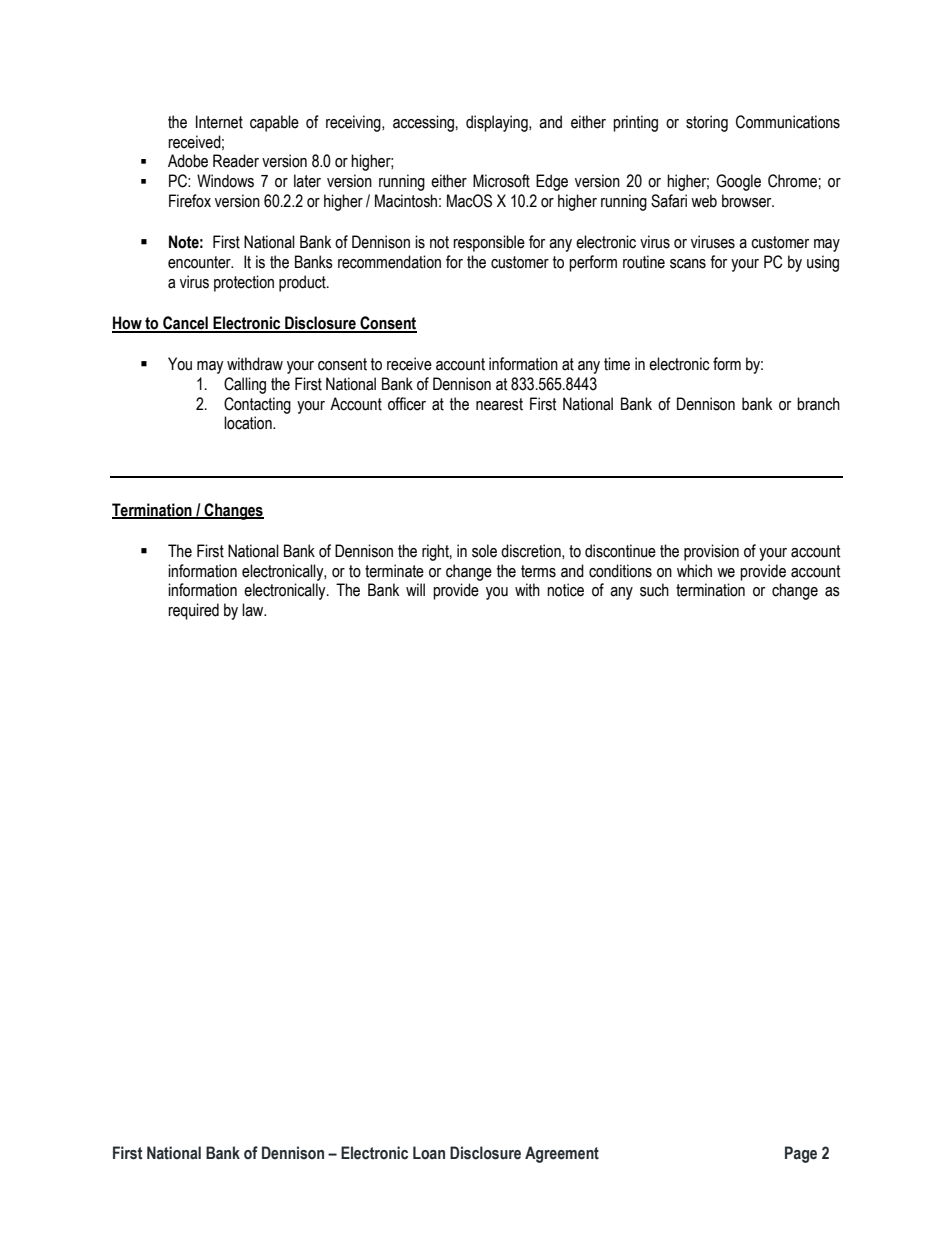 This screenshot has width=952, height=1233. Describe the element at coordinates (499, 404) in the screenshot. I see `nearest` at that location.
